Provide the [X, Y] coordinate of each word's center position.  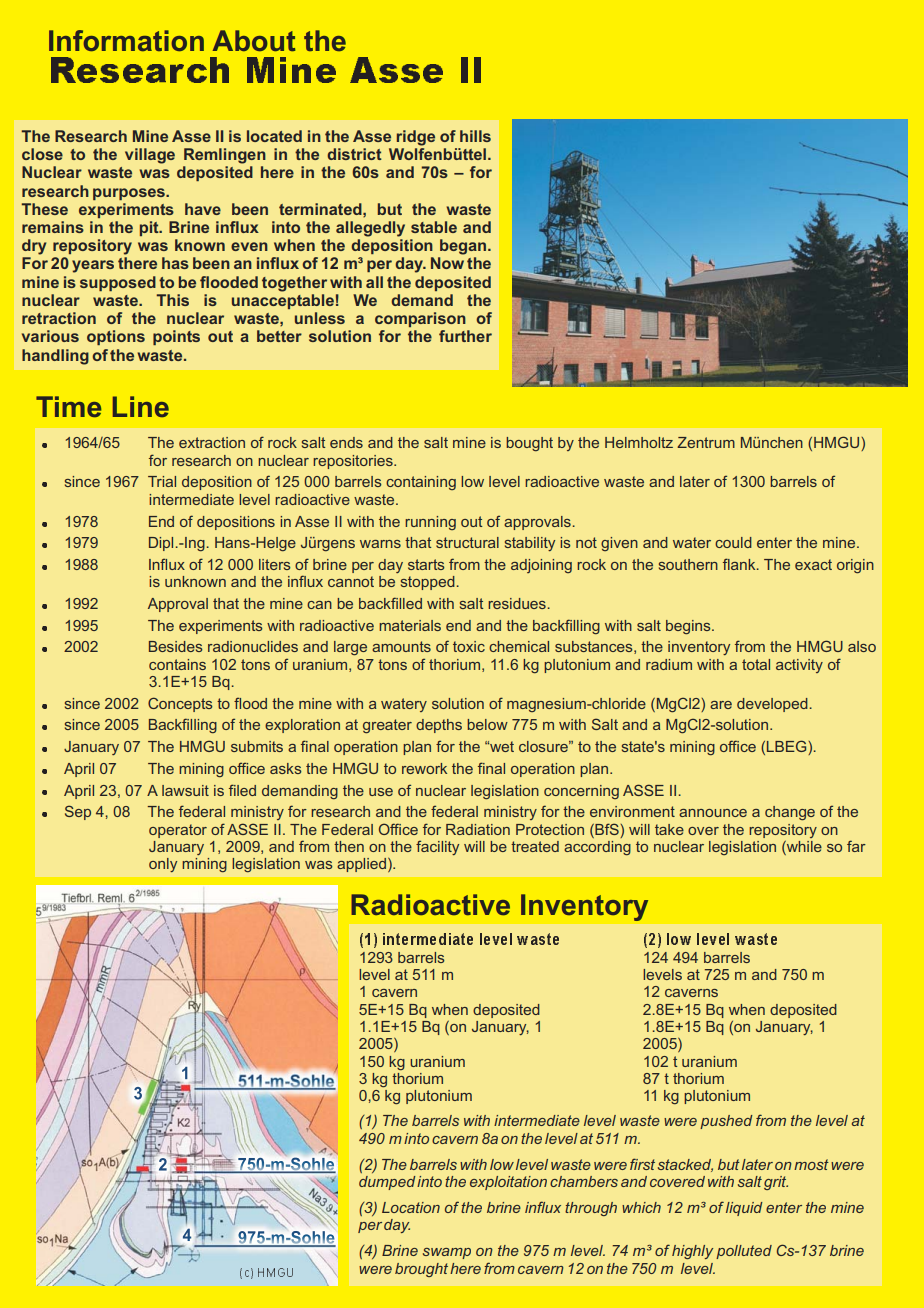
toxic [469, 646]
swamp [447, 1253]
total [756, 664]
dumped [387, 1183]
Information [126, 40]
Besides [176, 646]
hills [475, 136]
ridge [416, 138]
